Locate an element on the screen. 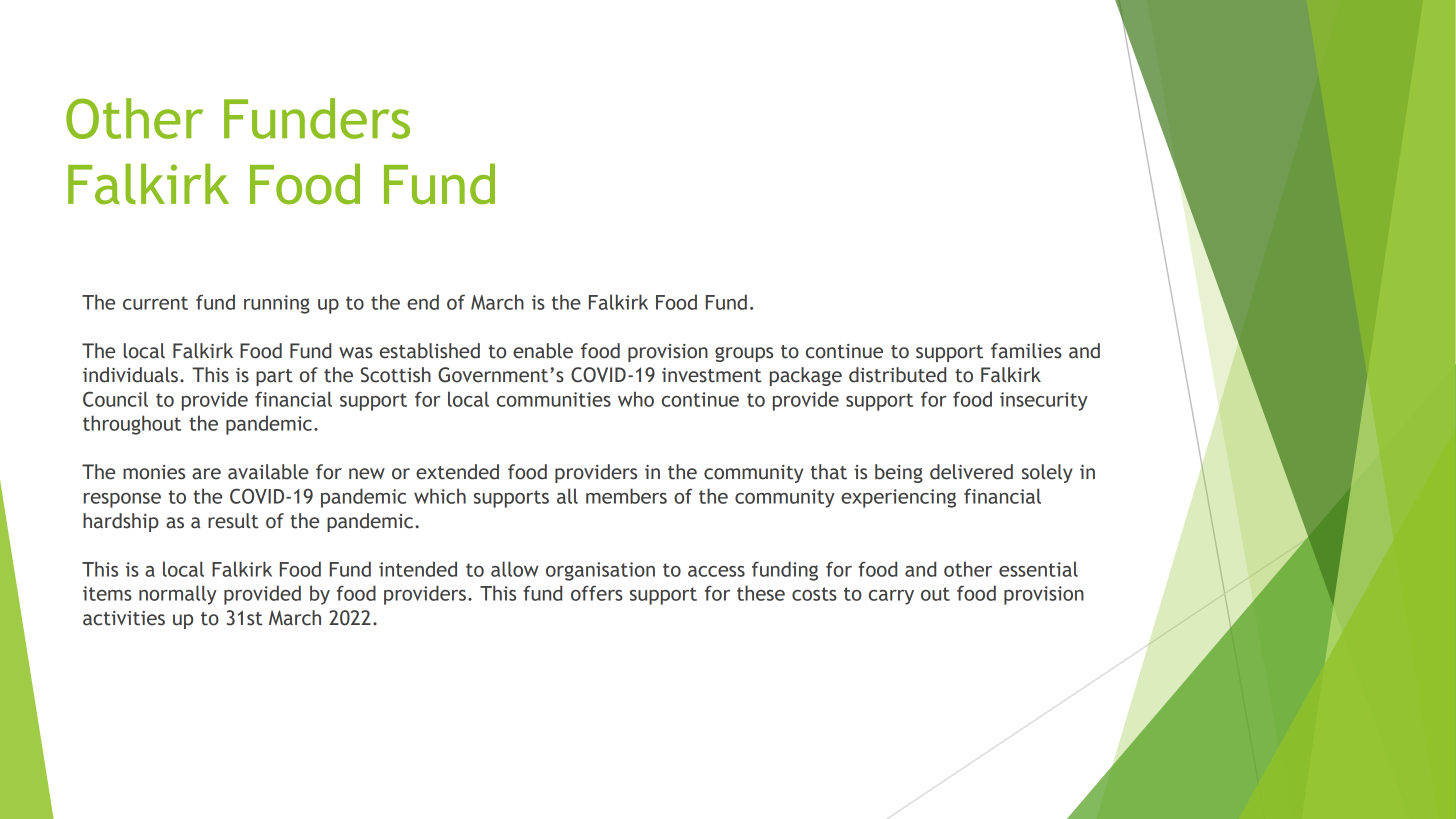 The width and height of the screenshot is (1456, 819). normally is located at coordinates (178, 595).
